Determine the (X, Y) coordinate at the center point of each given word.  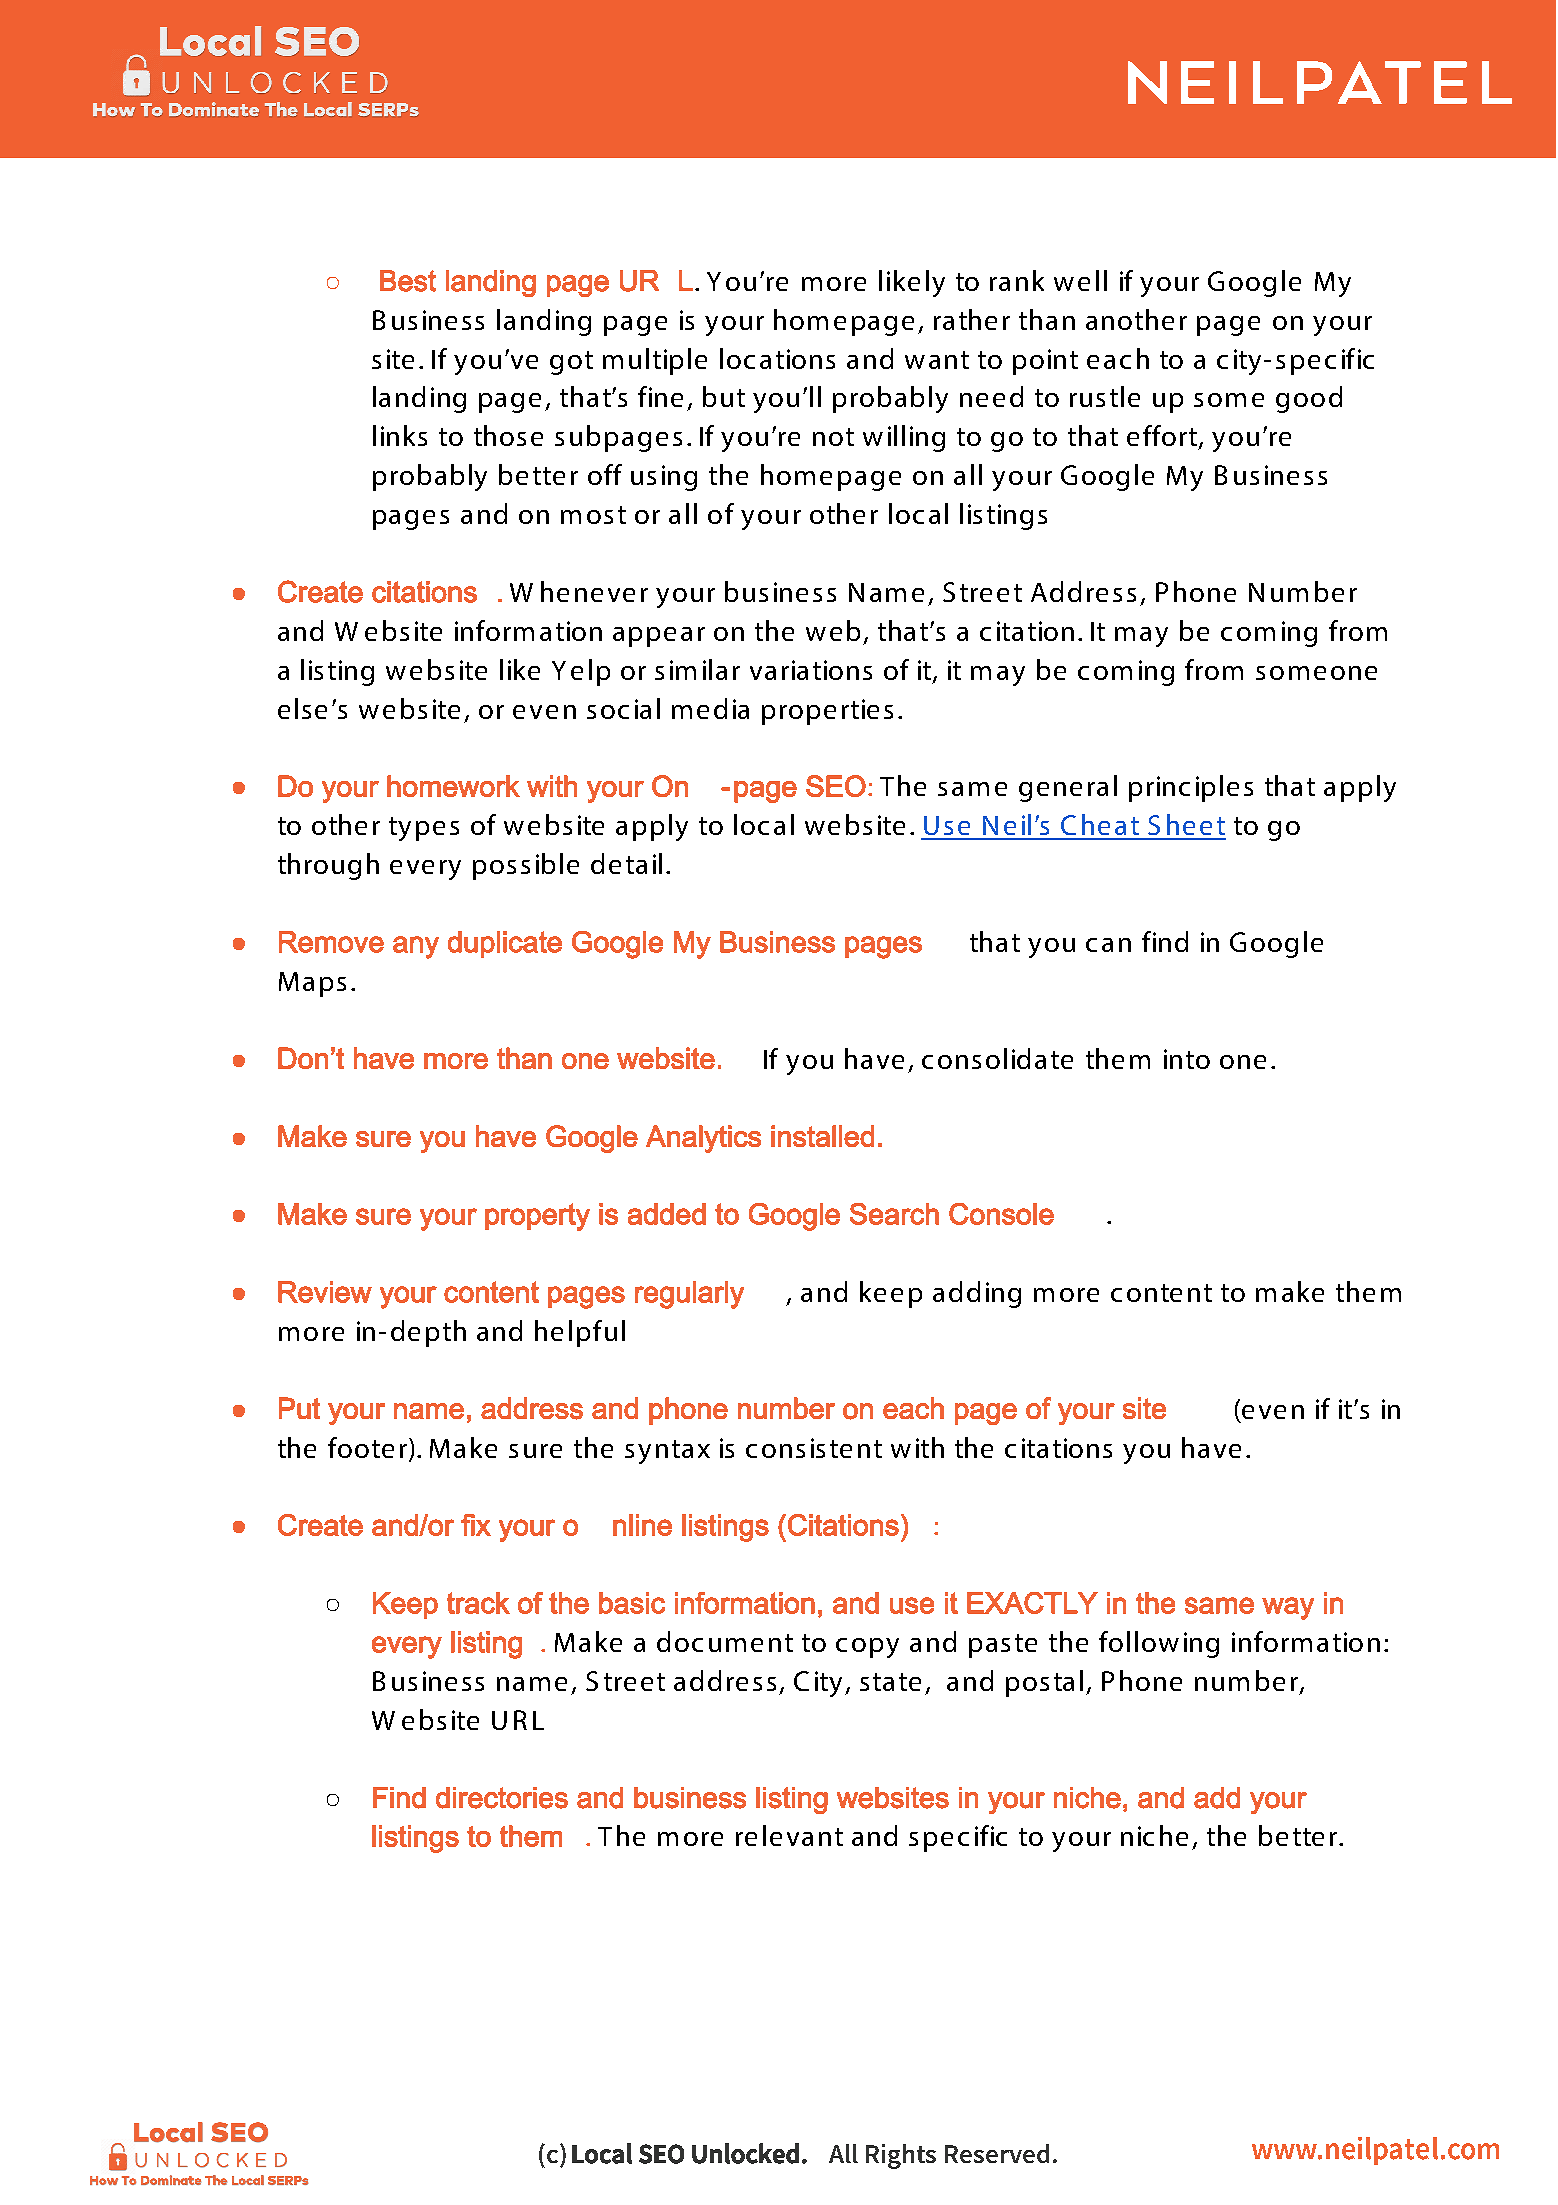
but (724, 396)
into (1187, 1059)
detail (626, 863)
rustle (1105, 396)
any (416, 947)
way (1288, 1608)
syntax (667, 1452)
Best (408, 281)
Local (602, 2153)
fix (476, 1525)
